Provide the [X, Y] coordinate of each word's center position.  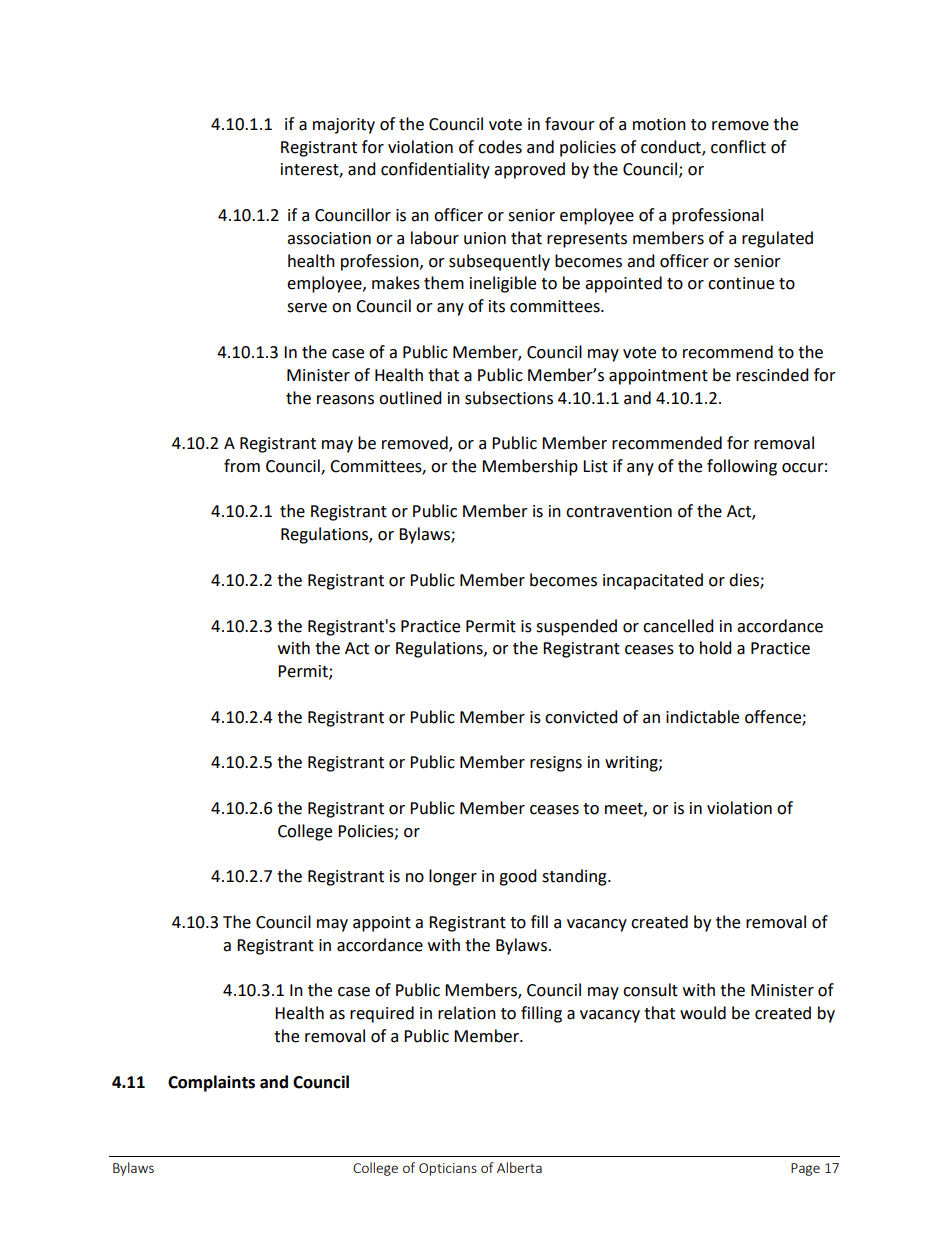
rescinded [772, 375]
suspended [576, 627]
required [382, 1014]
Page [805, 1169]
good [518, 877]
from [242, 466]
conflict [738, 147]
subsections [509, 398]
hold [716, 648]
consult [650, 990]
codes [500, 147]
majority [344, 126]
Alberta [519, 1167]
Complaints [211, 1083]
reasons [345, 400]
